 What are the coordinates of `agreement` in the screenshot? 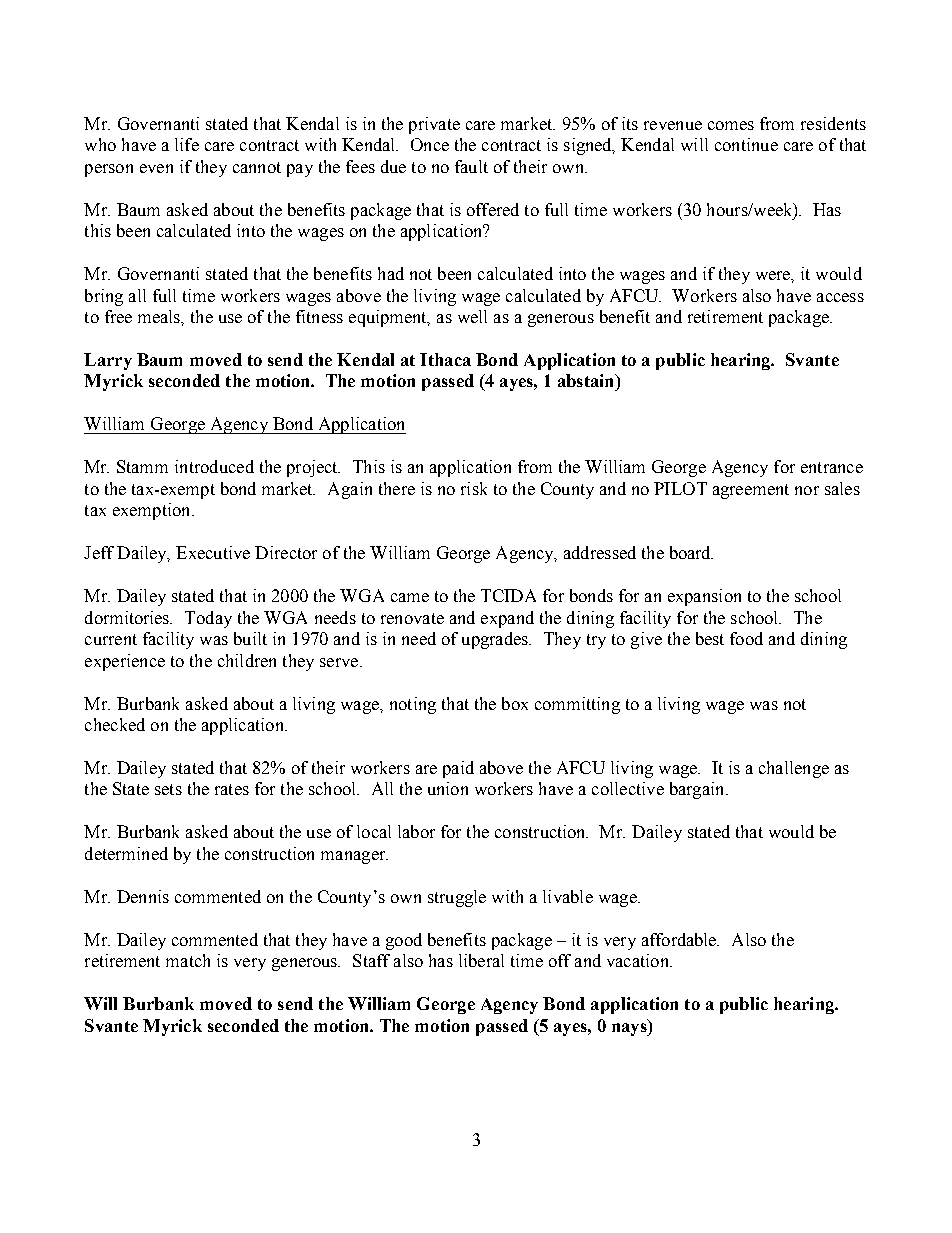 It's located at (751, 491).
